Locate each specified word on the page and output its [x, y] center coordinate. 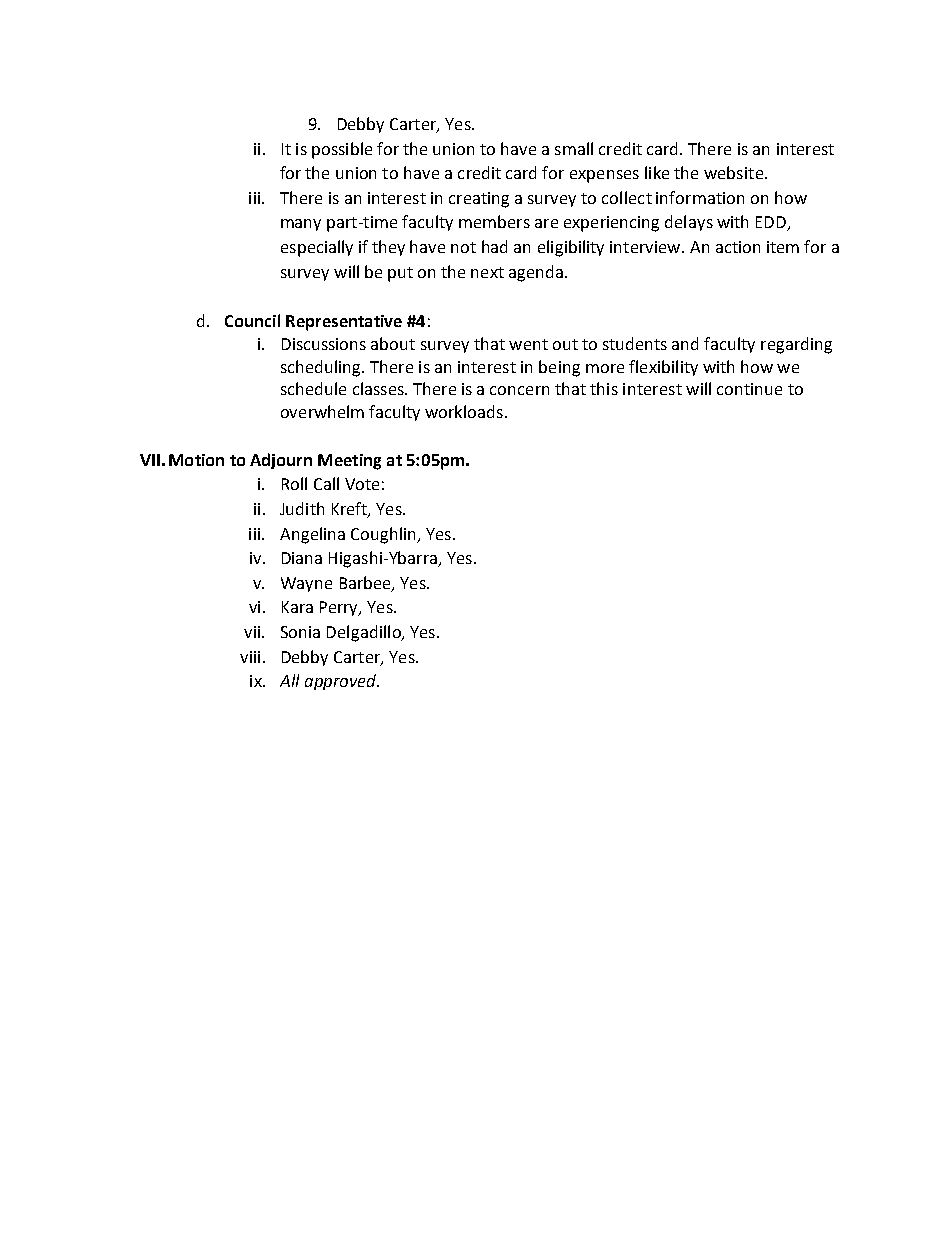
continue [749, 389]
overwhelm [322, 411]
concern [519, 390]
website [733, 172]
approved [341, 682]
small [574, 148]
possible [342, 150]
